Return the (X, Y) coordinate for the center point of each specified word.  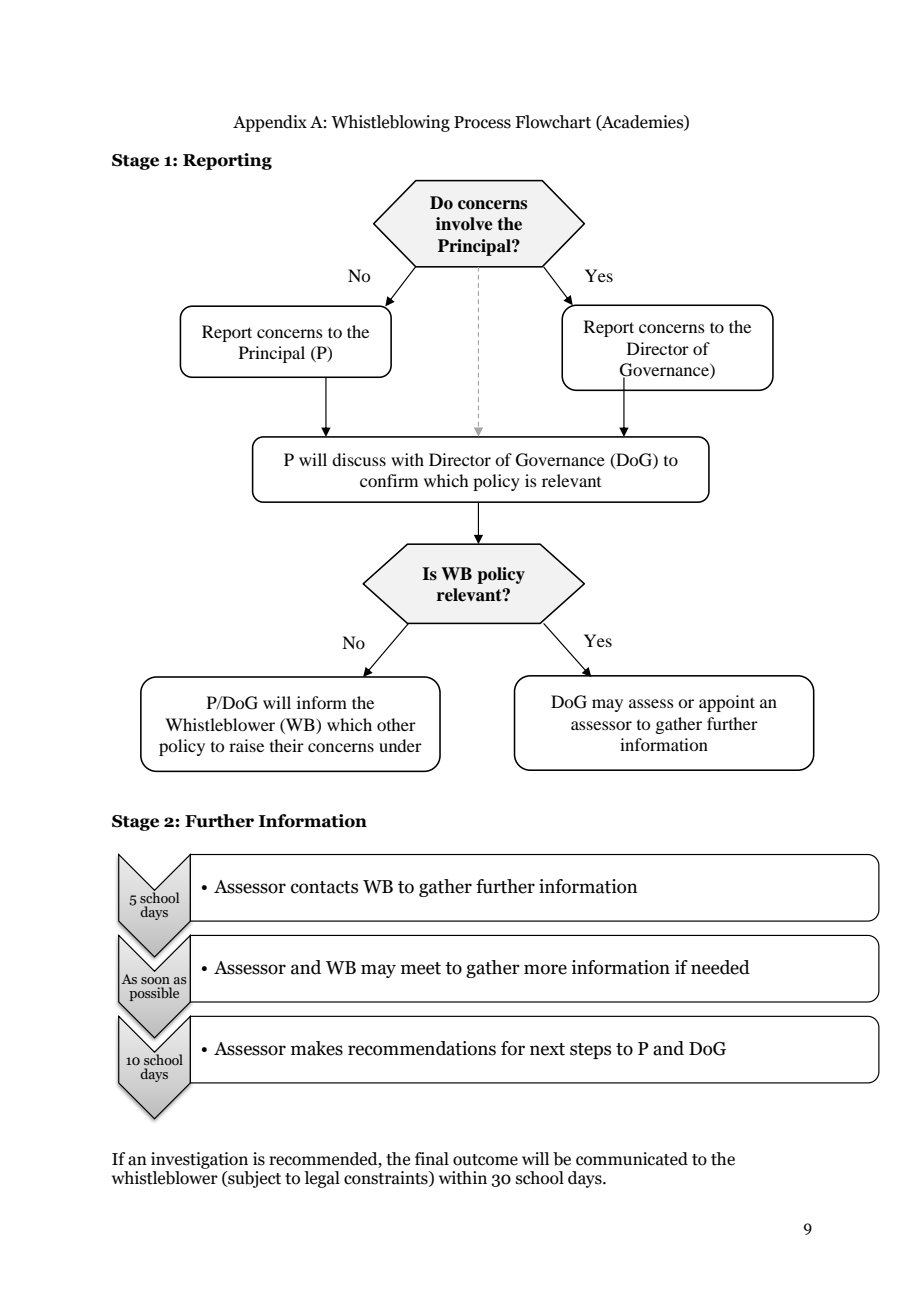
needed (720, 967)
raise (246, 745)
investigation (199, 1160)
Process (482, 122)
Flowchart (553, 122)
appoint (727, 703)
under (400, 745)
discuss (359, 459)
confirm (389, 480)
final (432, 1159)
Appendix (270, 123)
